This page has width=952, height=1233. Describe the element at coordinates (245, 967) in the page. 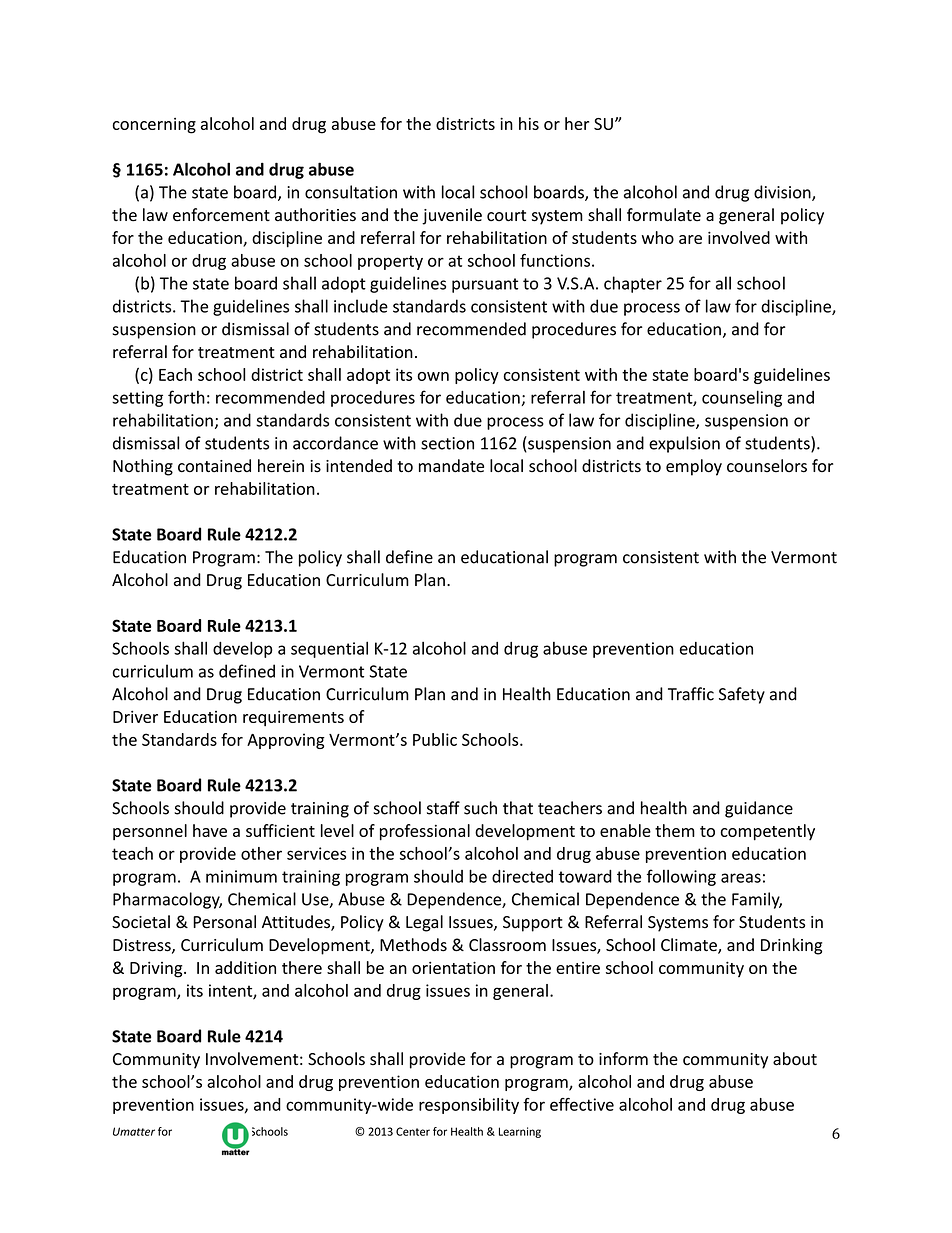

I see `addition` at that location.
